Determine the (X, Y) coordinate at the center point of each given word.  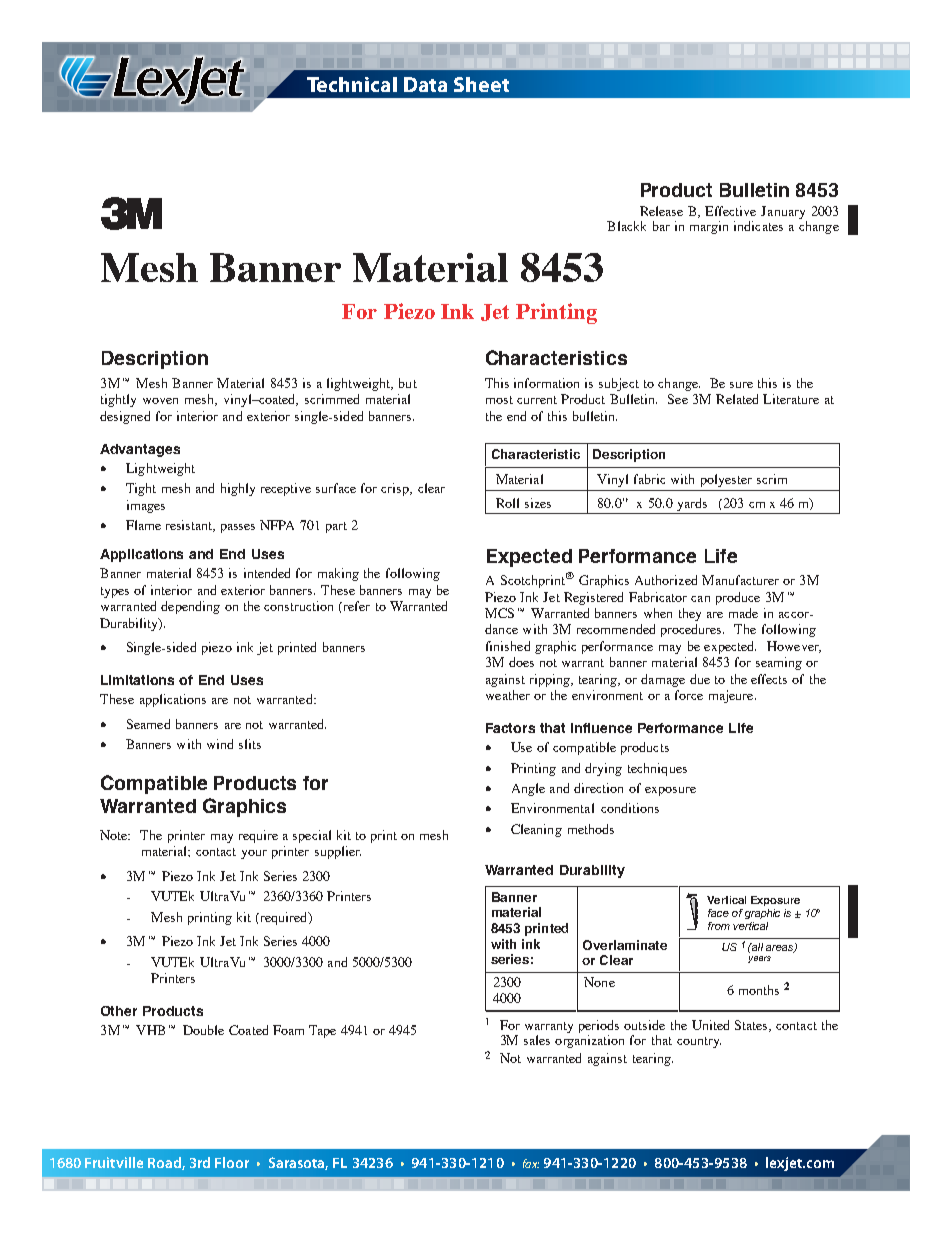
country (699, 1042)
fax (531, 1163)
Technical (352, 84)
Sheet (481, 84)
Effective (730, 211)
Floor (232, 1162)
